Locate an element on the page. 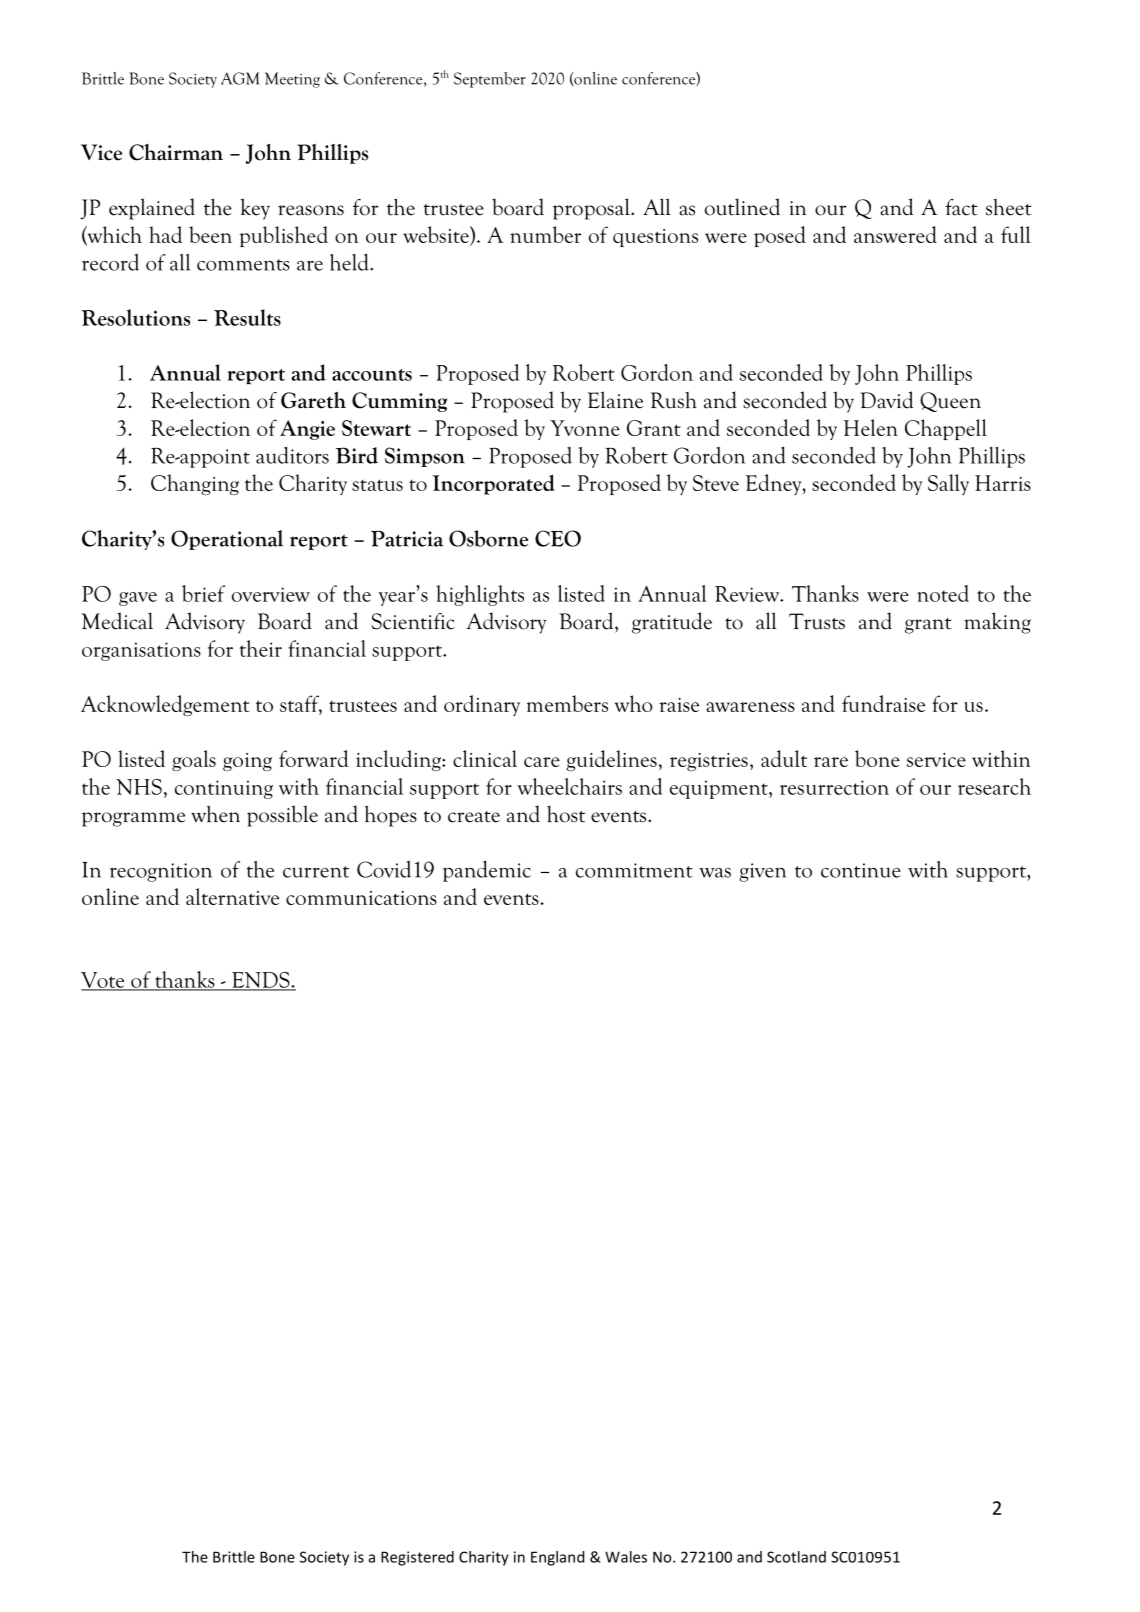 The width and height of the image is (1140, 1612). when is located at coordinates (215, 814).
